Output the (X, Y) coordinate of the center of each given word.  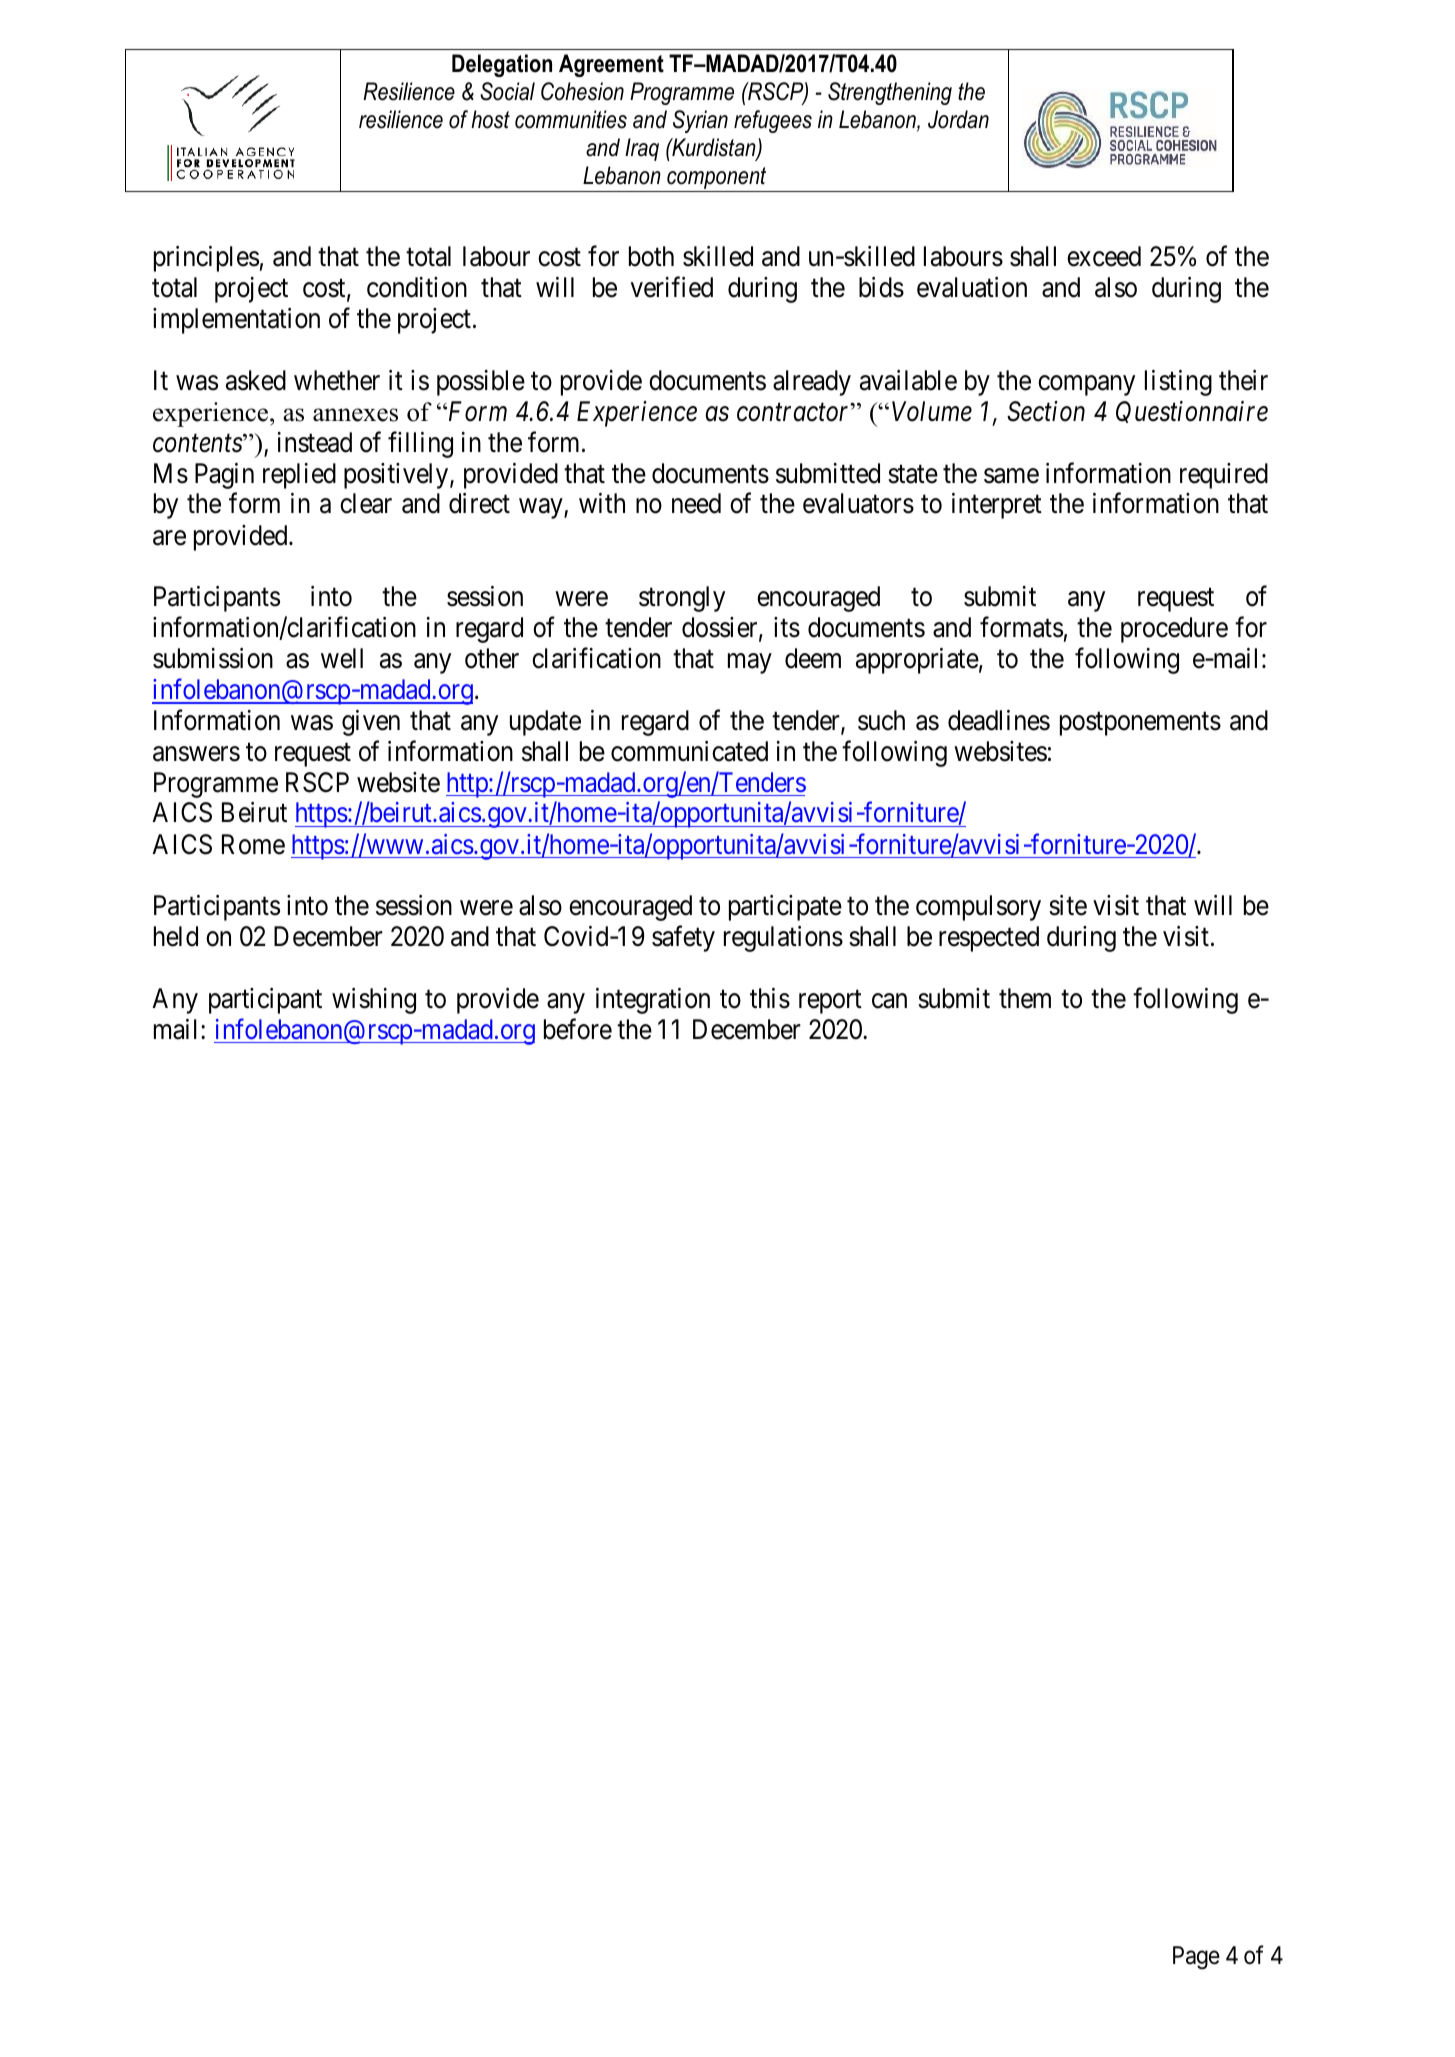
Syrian (700, 121)
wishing (374, 1001)
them (1025, 998)
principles (206, 259)
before (578, 1029)
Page (1196, 1958)
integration (653, 1001)
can (889, 1001)
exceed (1104, 256)
